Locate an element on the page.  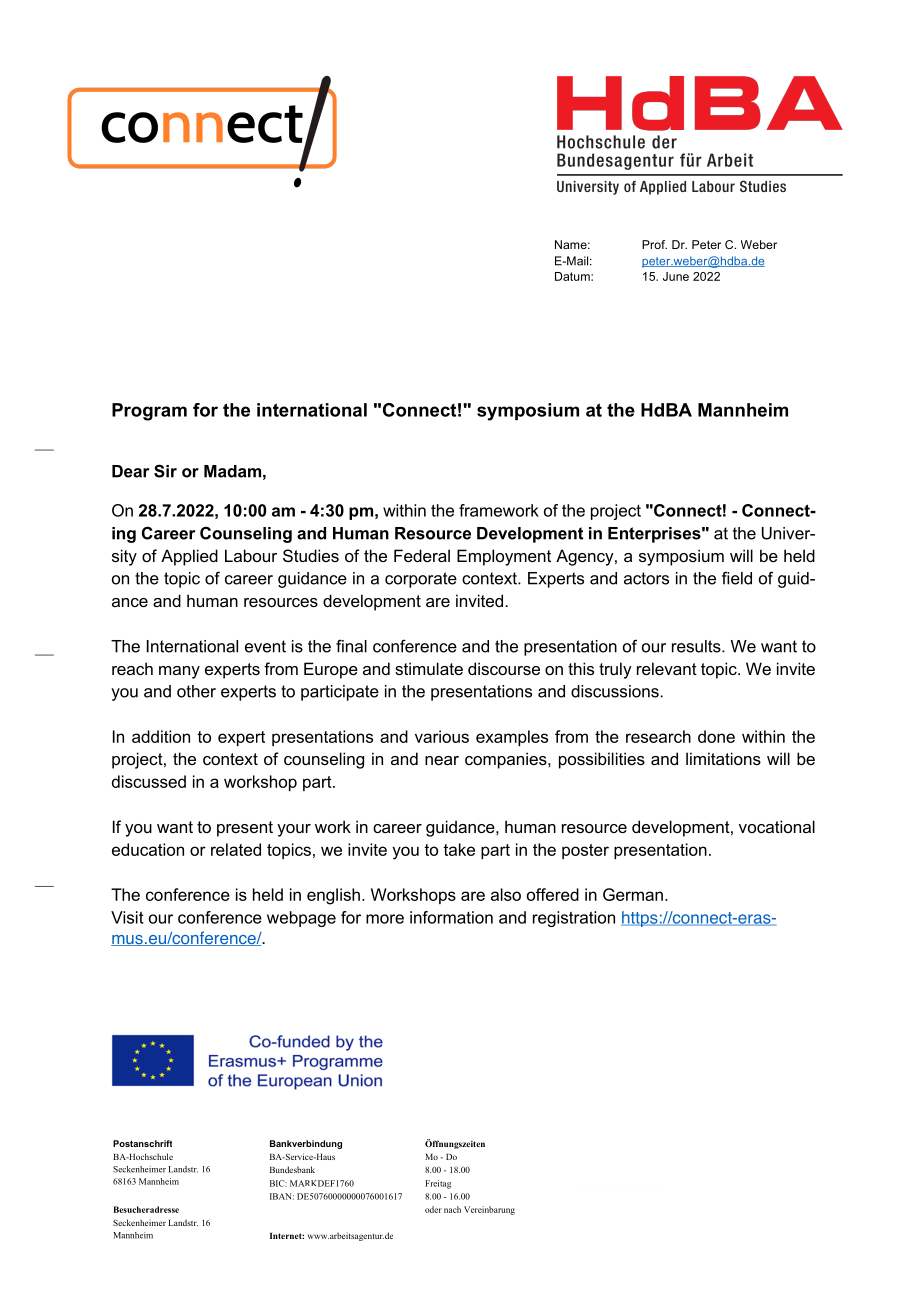
June is located at coordinates (676, 276).
